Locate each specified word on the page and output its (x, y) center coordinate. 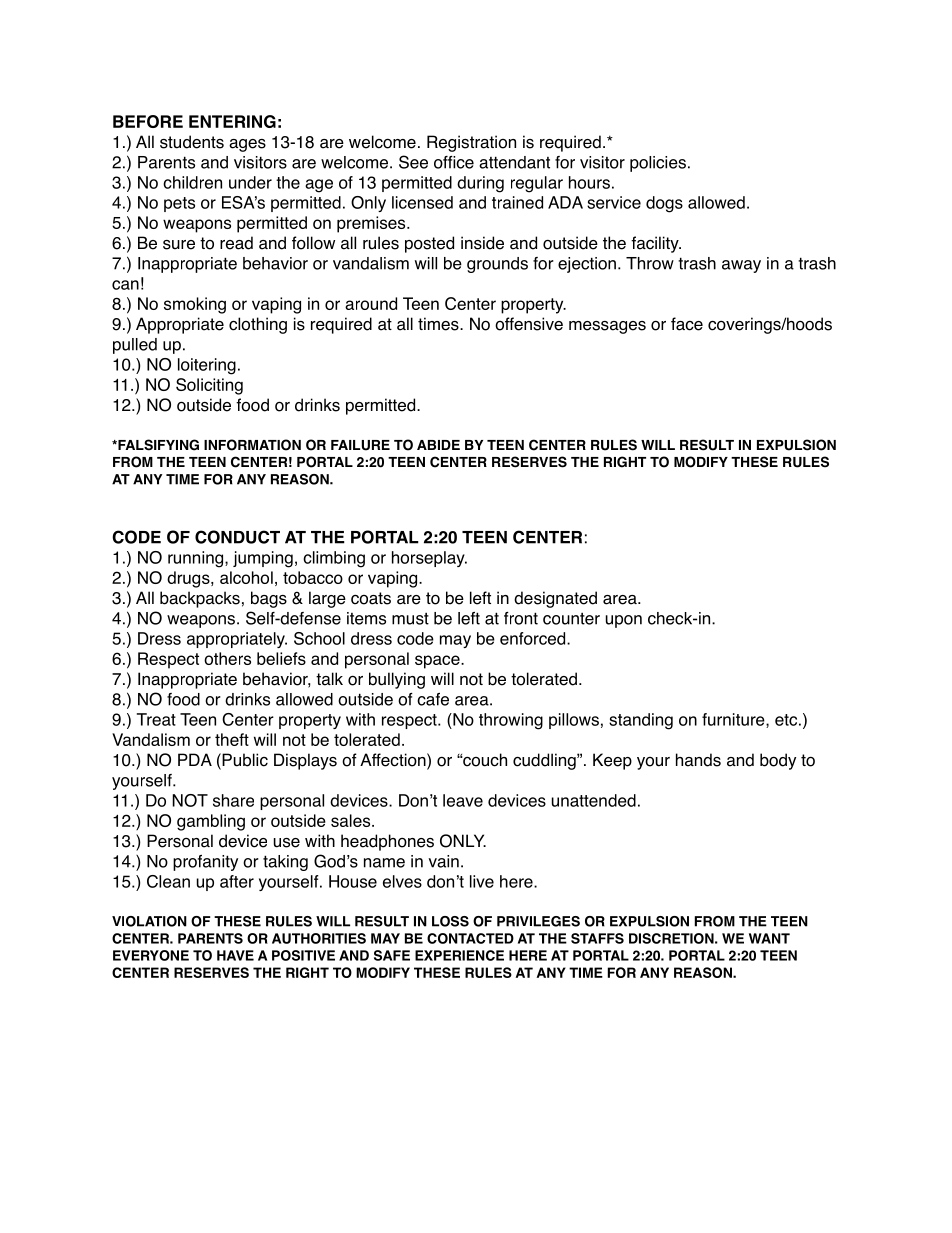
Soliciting (209, 386)
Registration (471, 143)
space (438, 662)
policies (658, 164)
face (687, 324)
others (227, 658)
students (192, 142)
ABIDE (438, 445)
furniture (734, 720)
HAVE (235, 955)
